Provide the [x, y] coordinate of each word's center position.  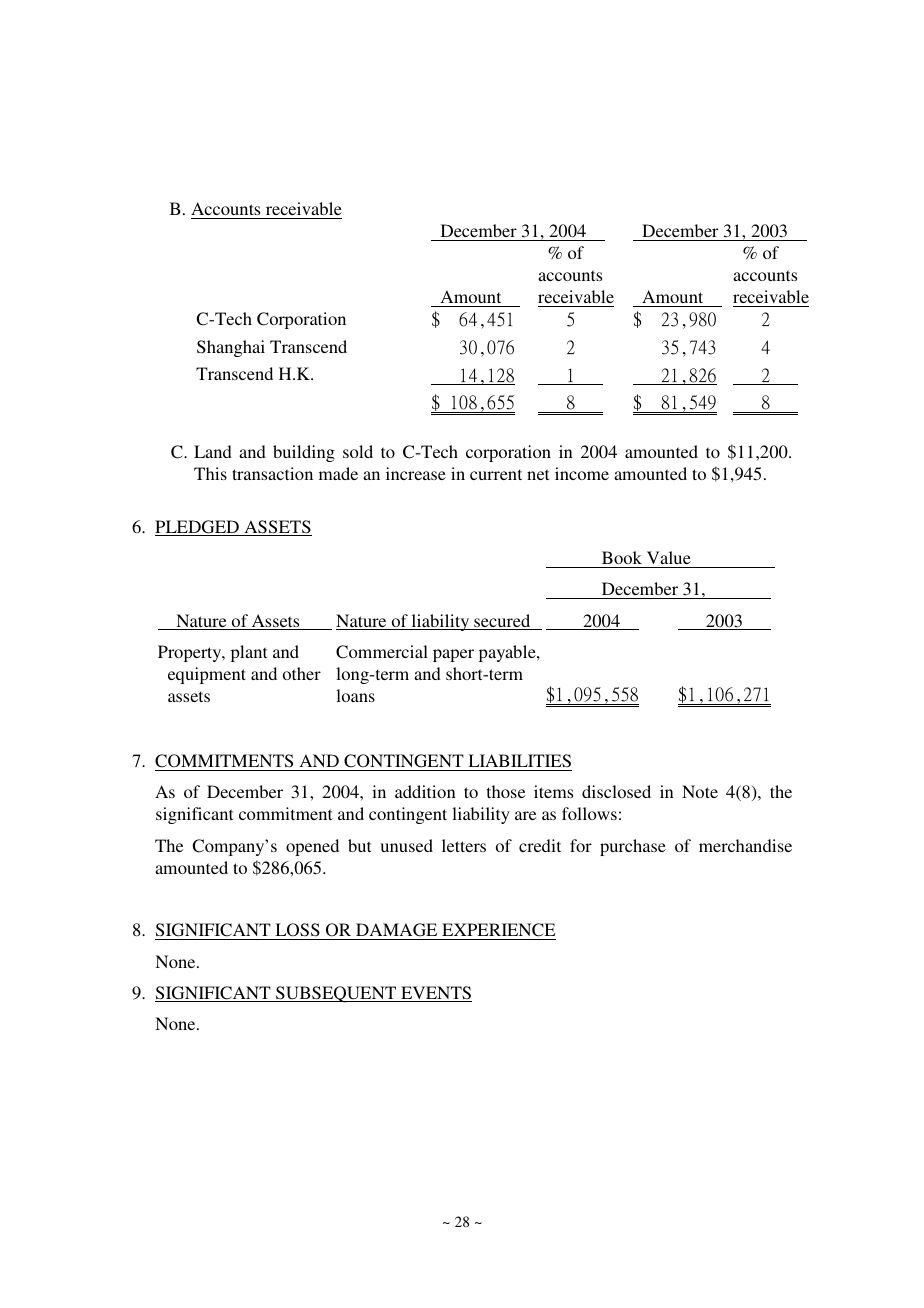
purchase [633, 847]
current [496, 474]
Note [700, 791]
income [582, 473]
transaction [272, 473]
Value [669, 557]
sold [358, 451]
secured [502, 622]
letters [464, 845]
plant [249, 653]
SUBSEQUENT [336, 994]
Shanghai [231, 348]
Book [622, 557]
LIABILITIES [519, 761]
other [302, 673]
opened [312, 847]
